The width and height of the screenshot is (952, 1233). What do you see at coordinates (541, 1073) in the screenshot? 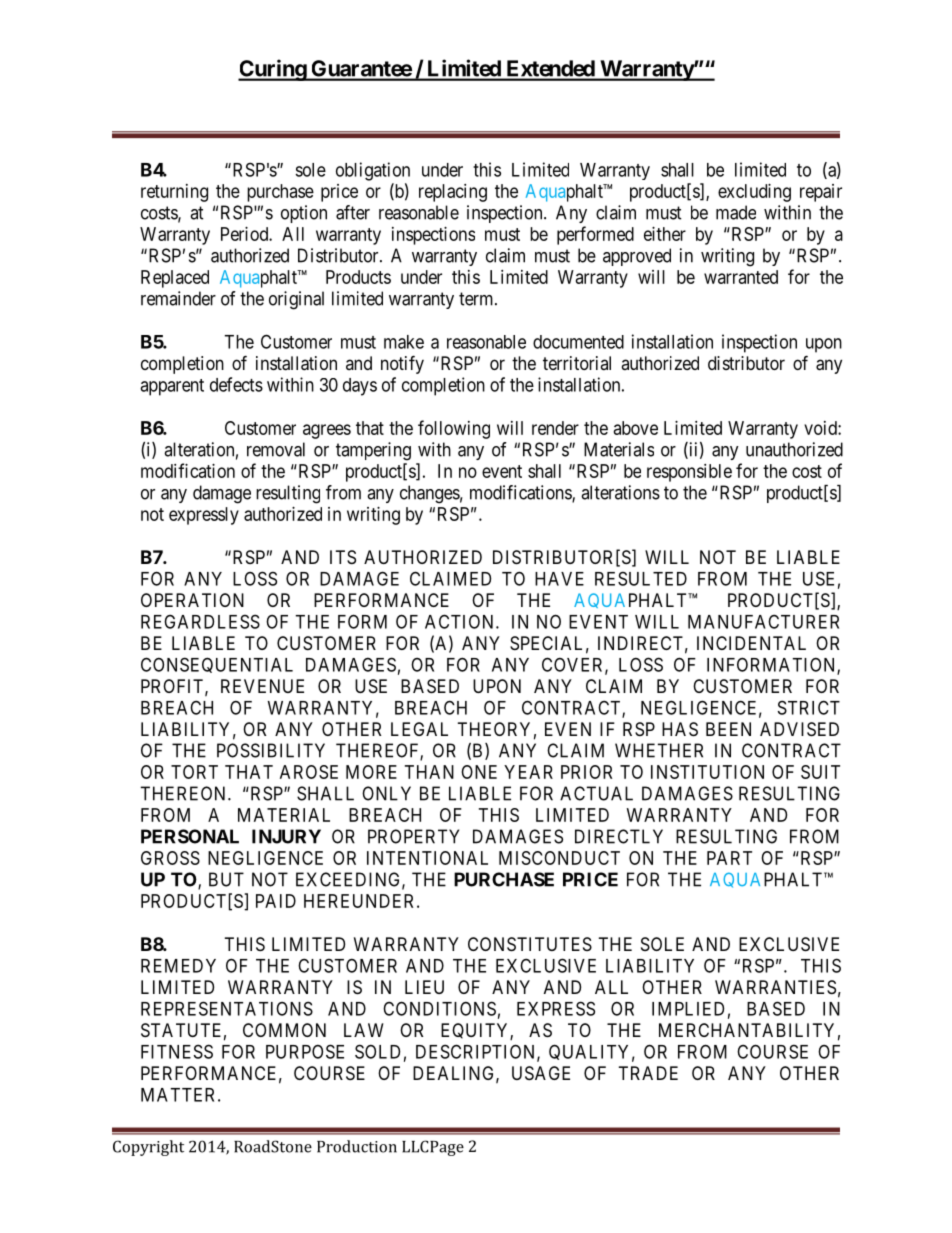
I see `USAGE` at bounding box center [541, 1073].
